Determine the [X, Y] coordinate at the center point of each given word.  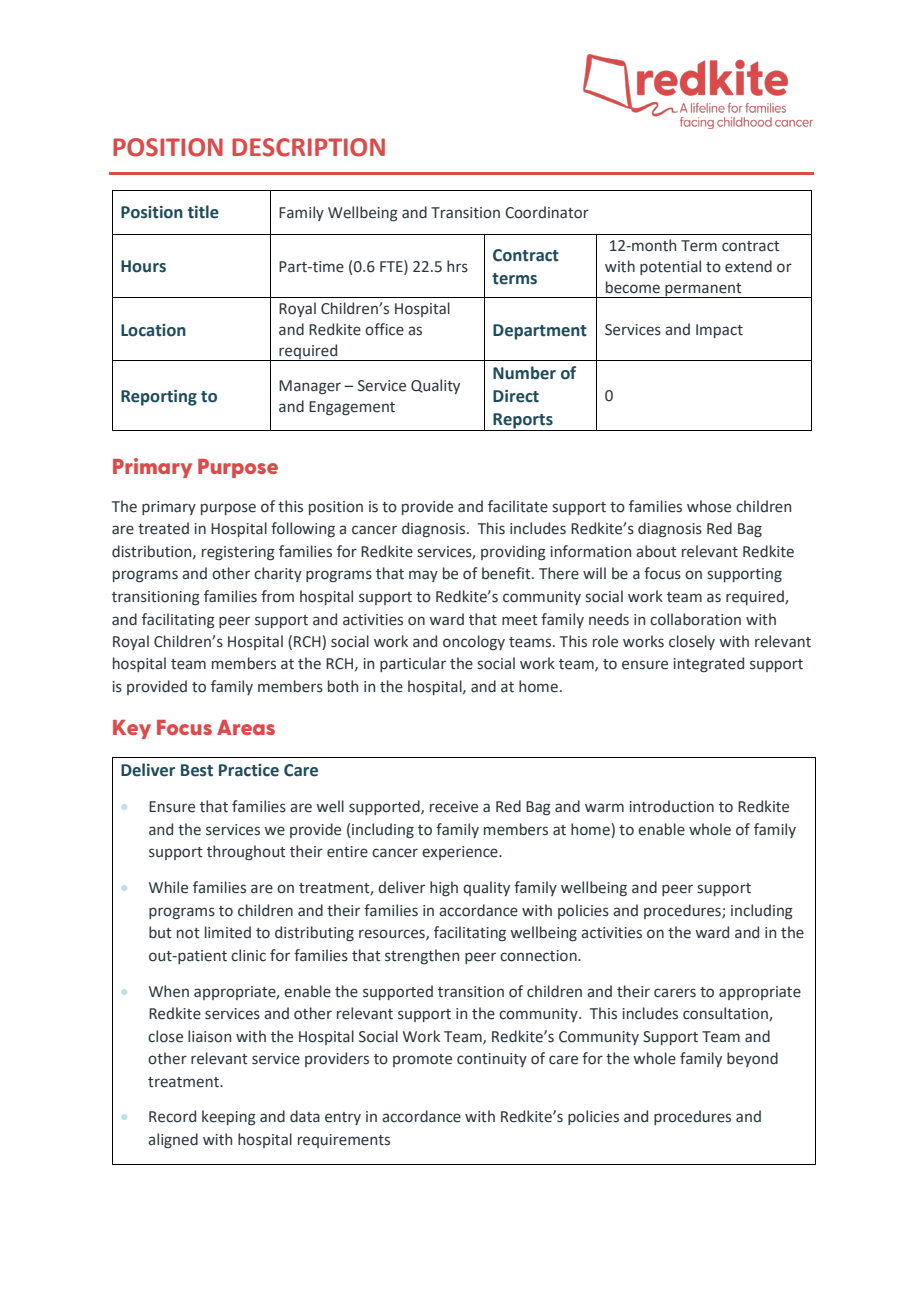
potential [670, 267]
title [203, 212]
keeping [229, 1117]
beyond [752, 1059]
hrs [457, 266]
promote [422, 1060]
